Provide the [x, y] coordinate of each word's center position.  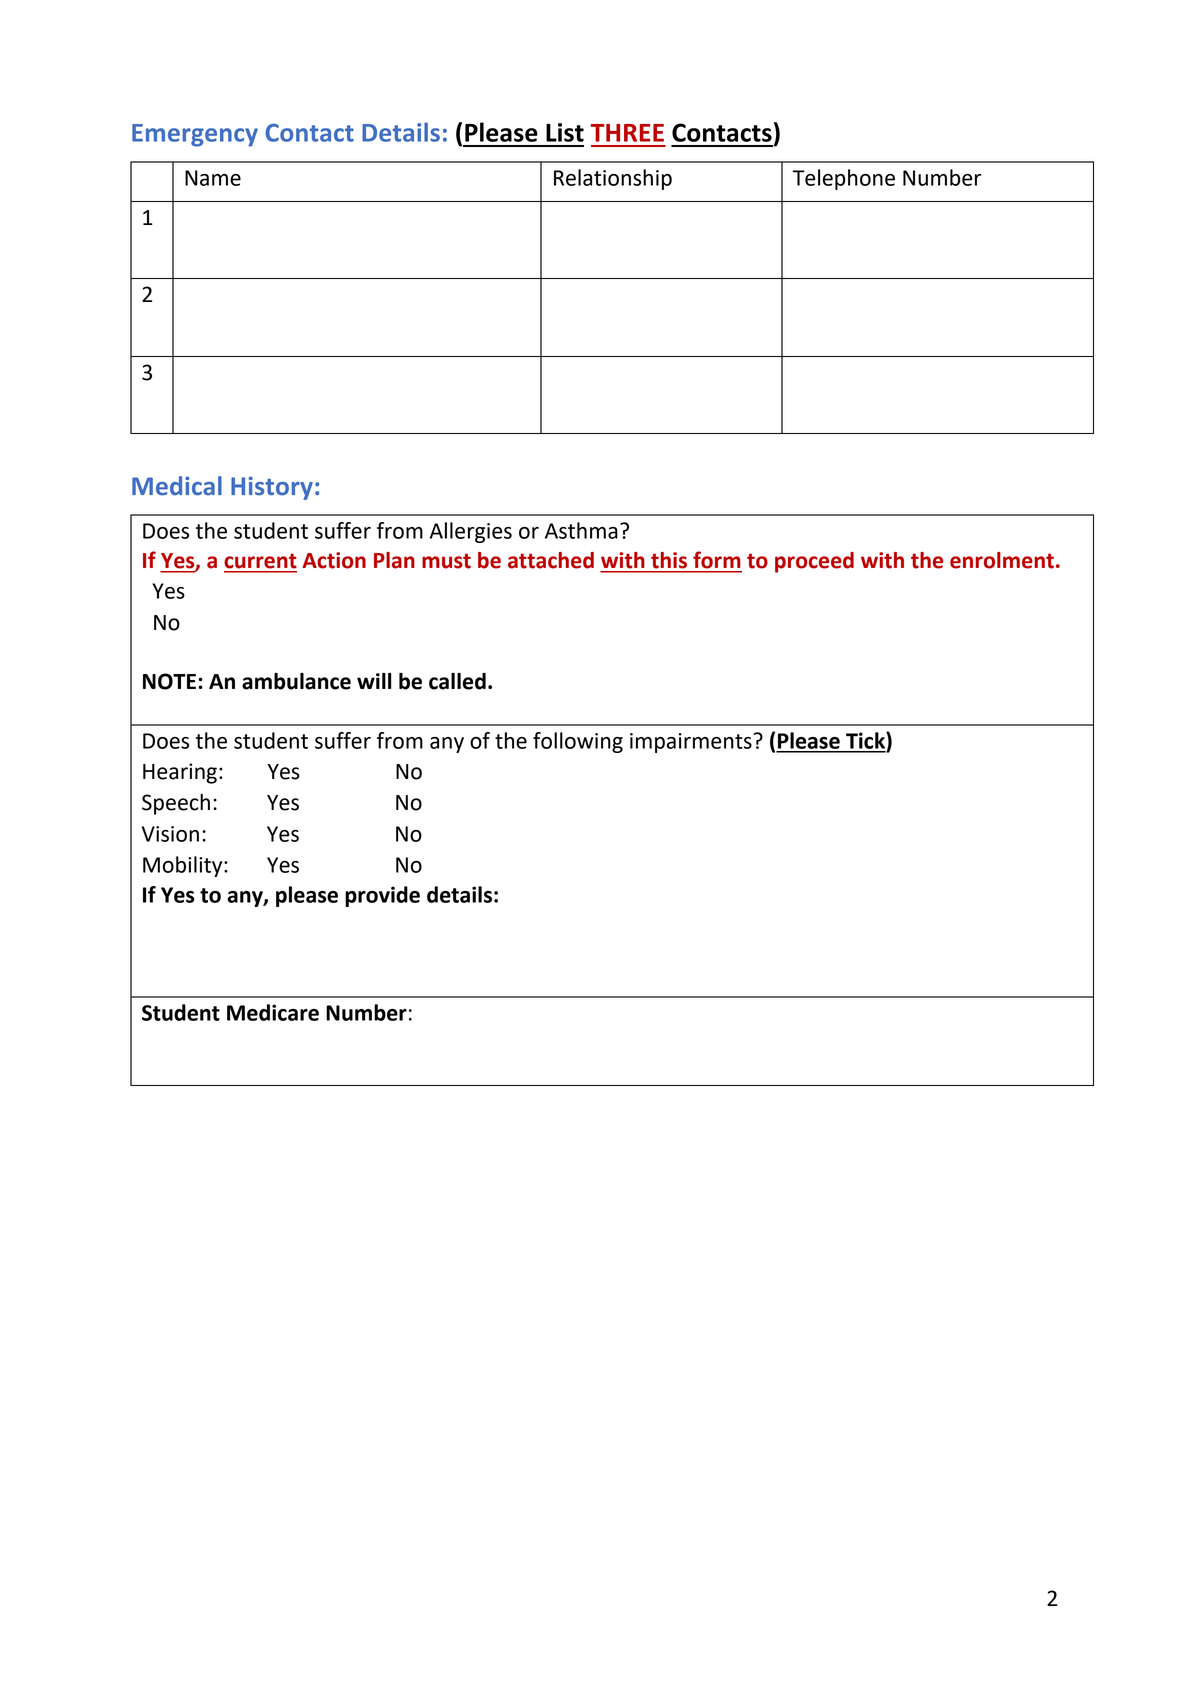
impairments [691, 743]
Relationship [613, 179]
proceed [814, 562]
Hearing [180, 773]
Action [334, 560]
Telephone [843, 179]
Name [213, 178]
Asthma [581, 530]
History [272, 488]
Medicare [273, 1012]
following [578, 742]
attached [551, 560]
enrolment [1002, 560]
